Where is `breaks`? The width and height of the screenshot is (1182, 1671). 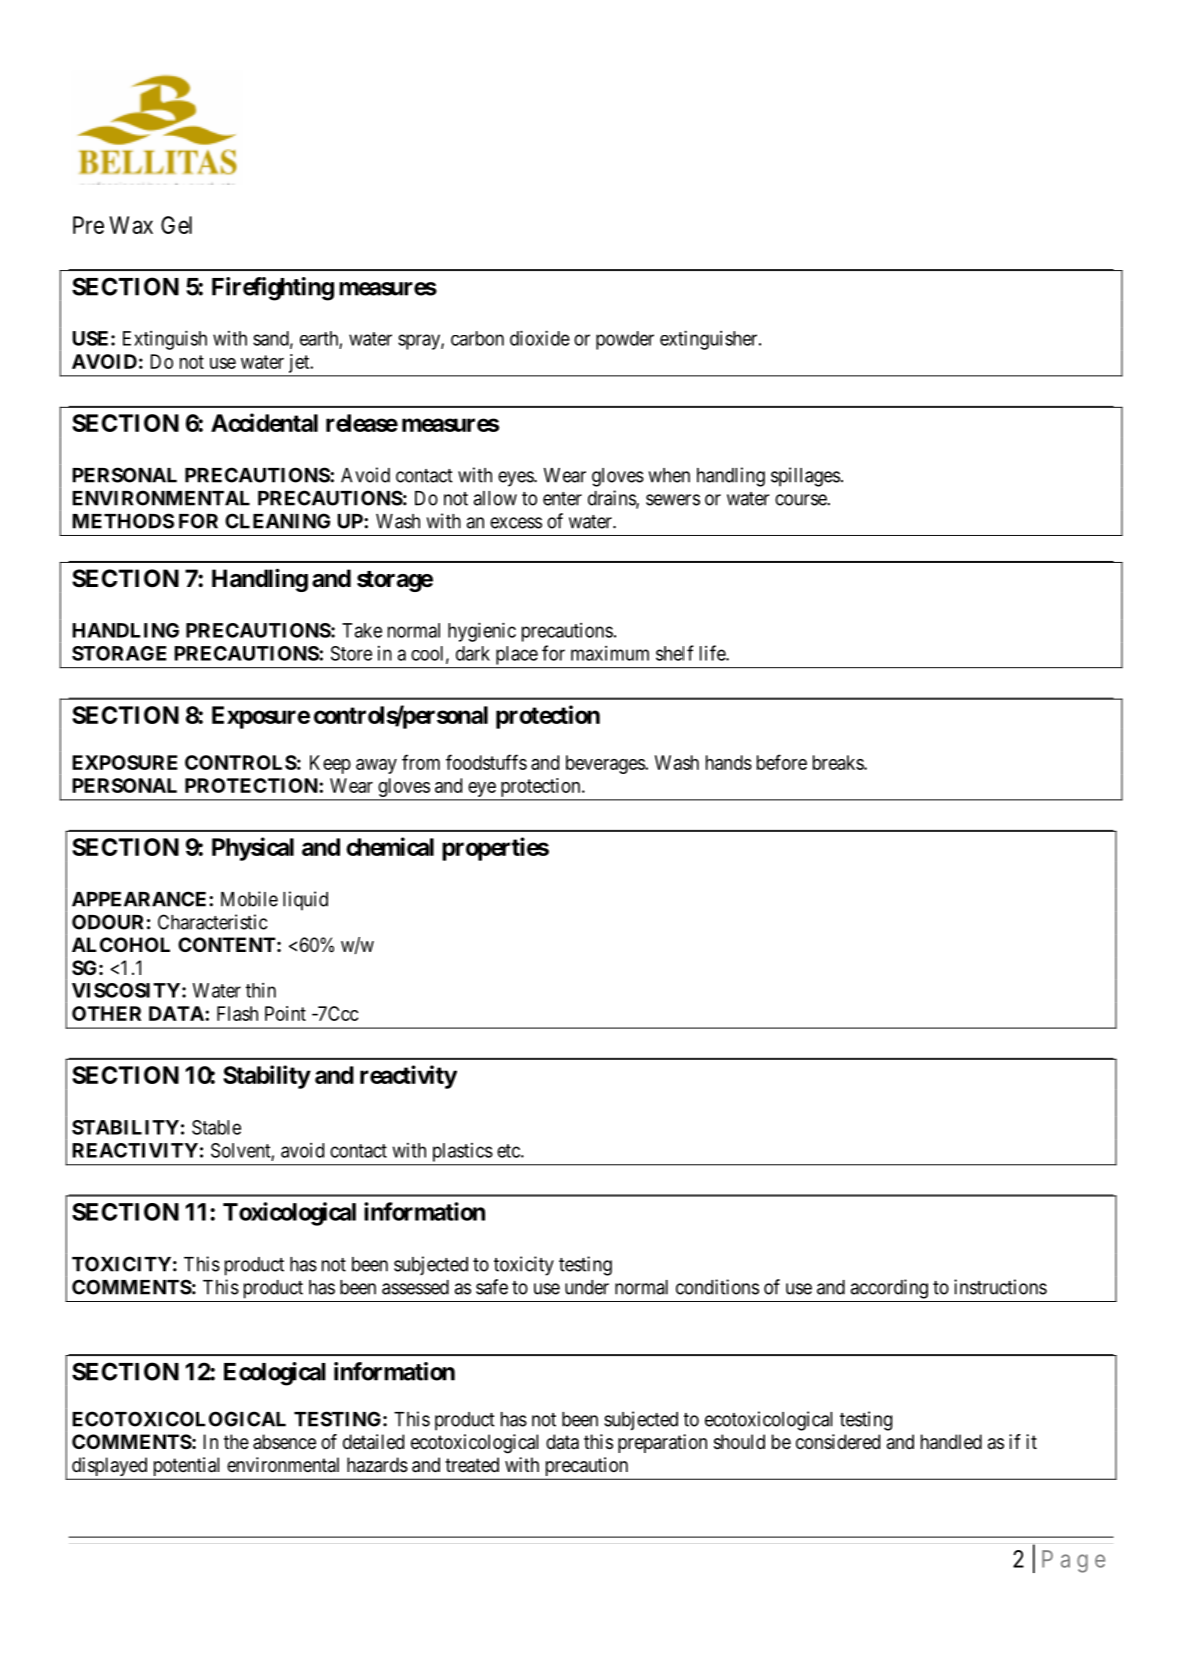 breaks is located at coordinates (839, 762).
